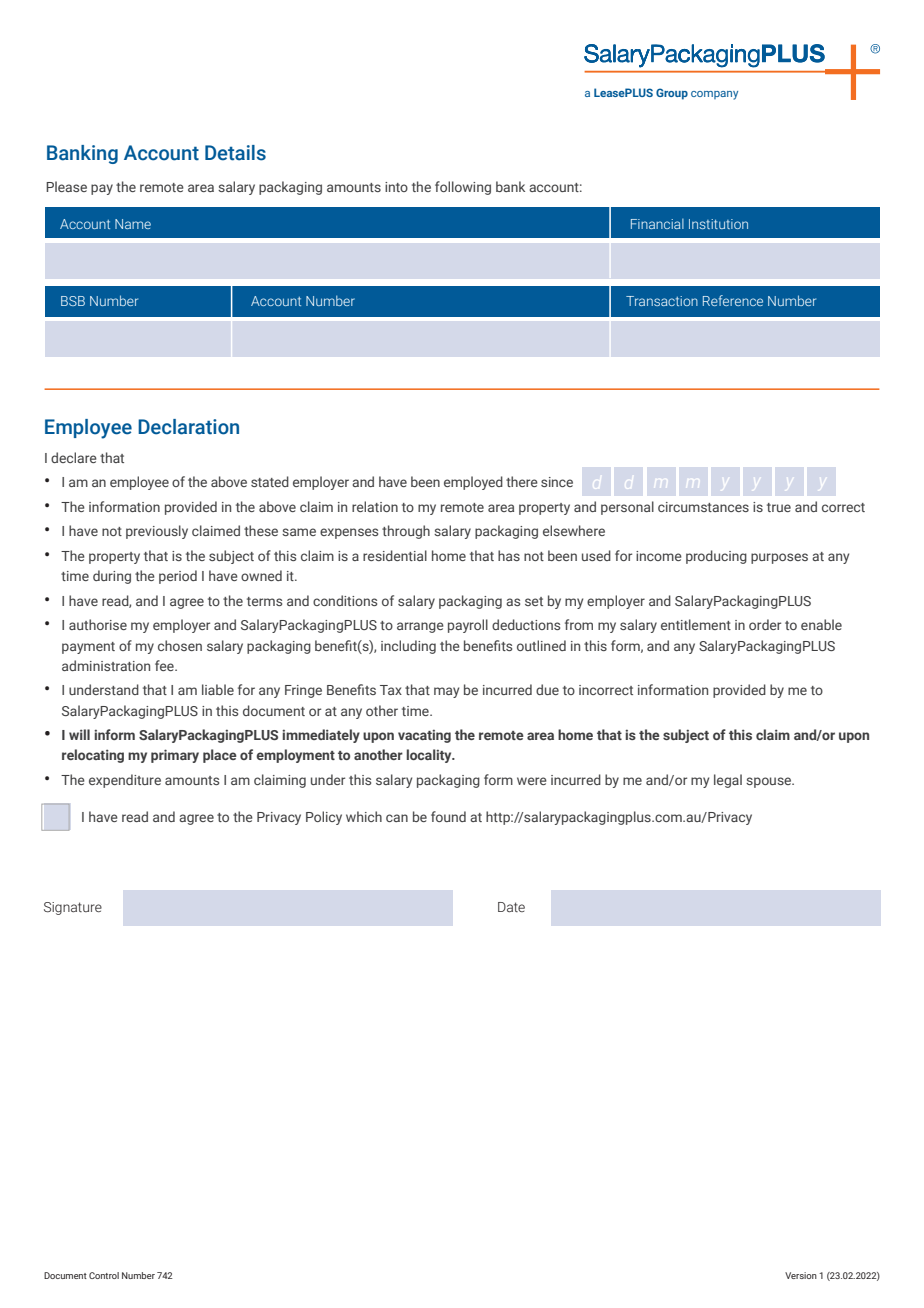 The image size is (924, 1308). Describe the element at coordinates (511, 907) in the image. I see `Date` at that location.
